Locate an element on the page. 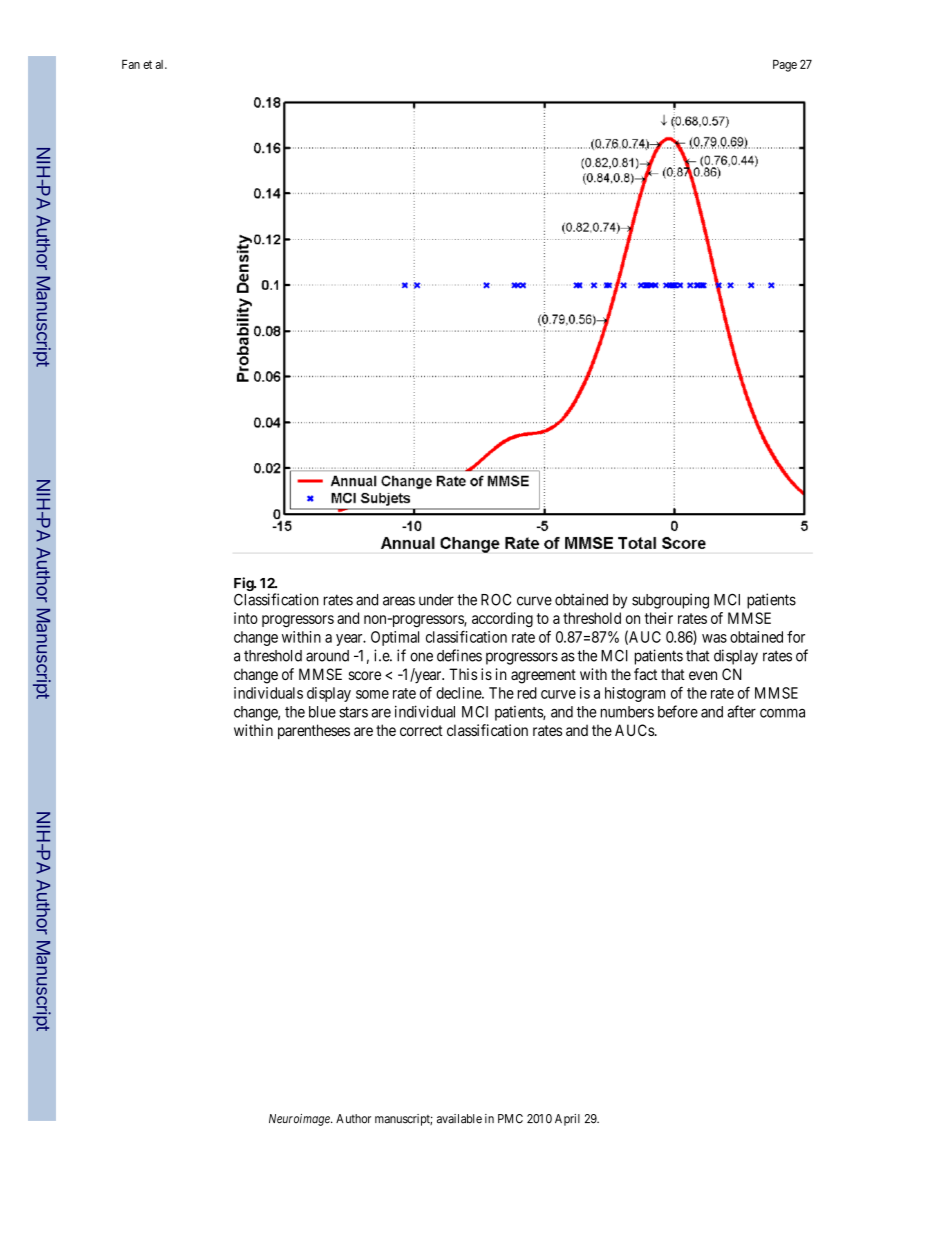 Image resolution: width=952 pixels, height=1233 pixels. ROC is located at coordinates (496, 599).
